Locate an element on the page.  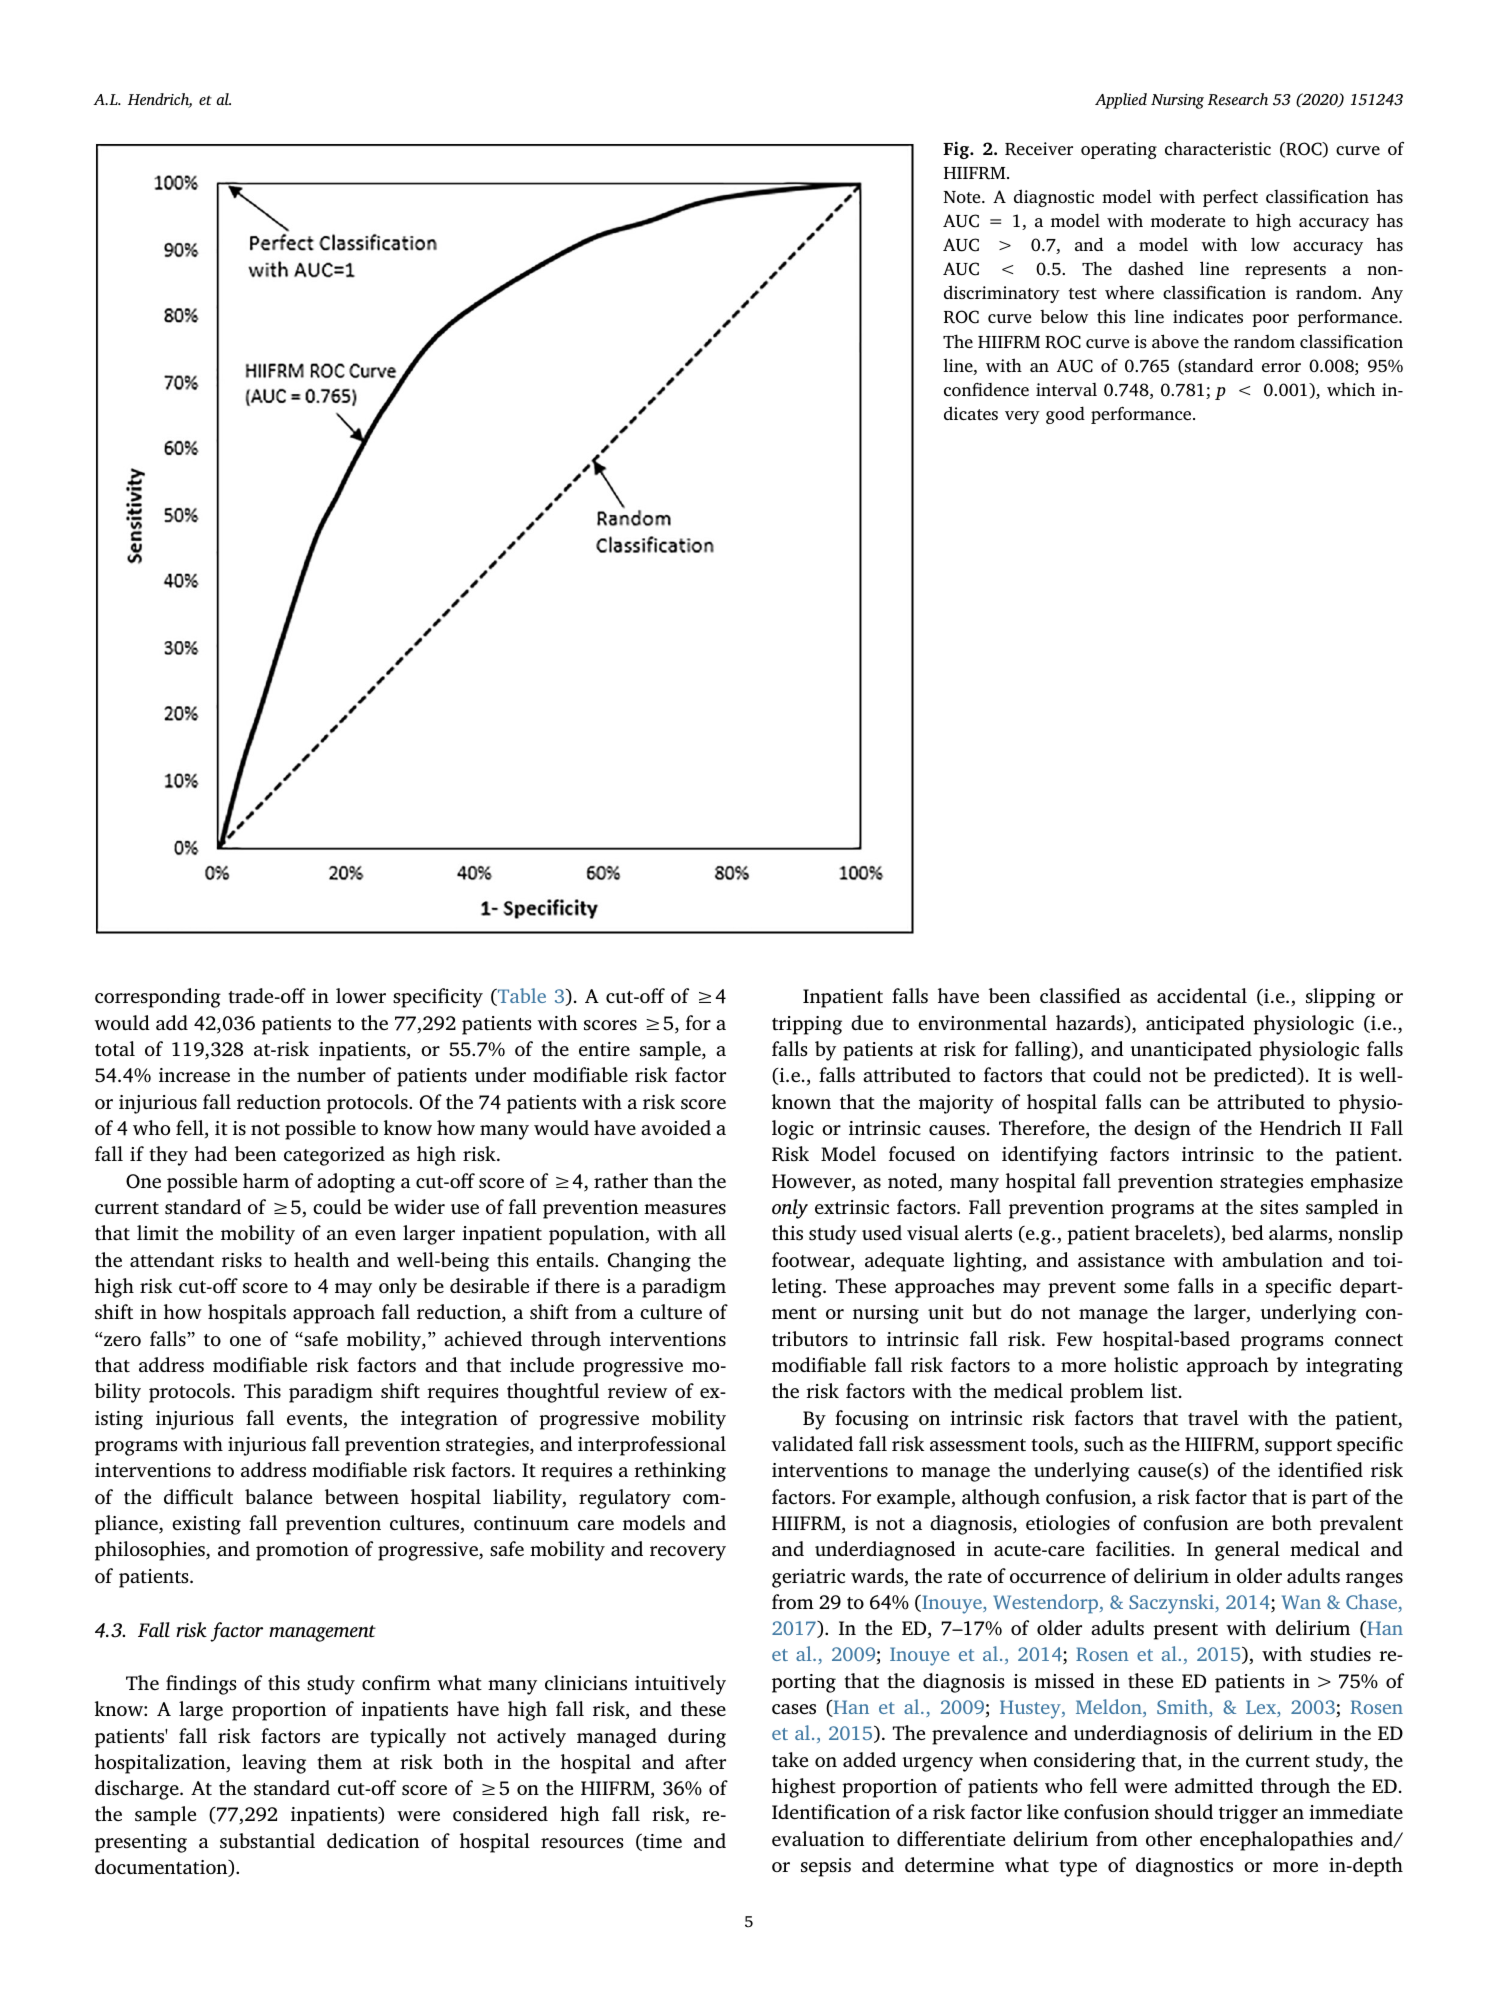
substantial is located at coordinates (267, 1841).
